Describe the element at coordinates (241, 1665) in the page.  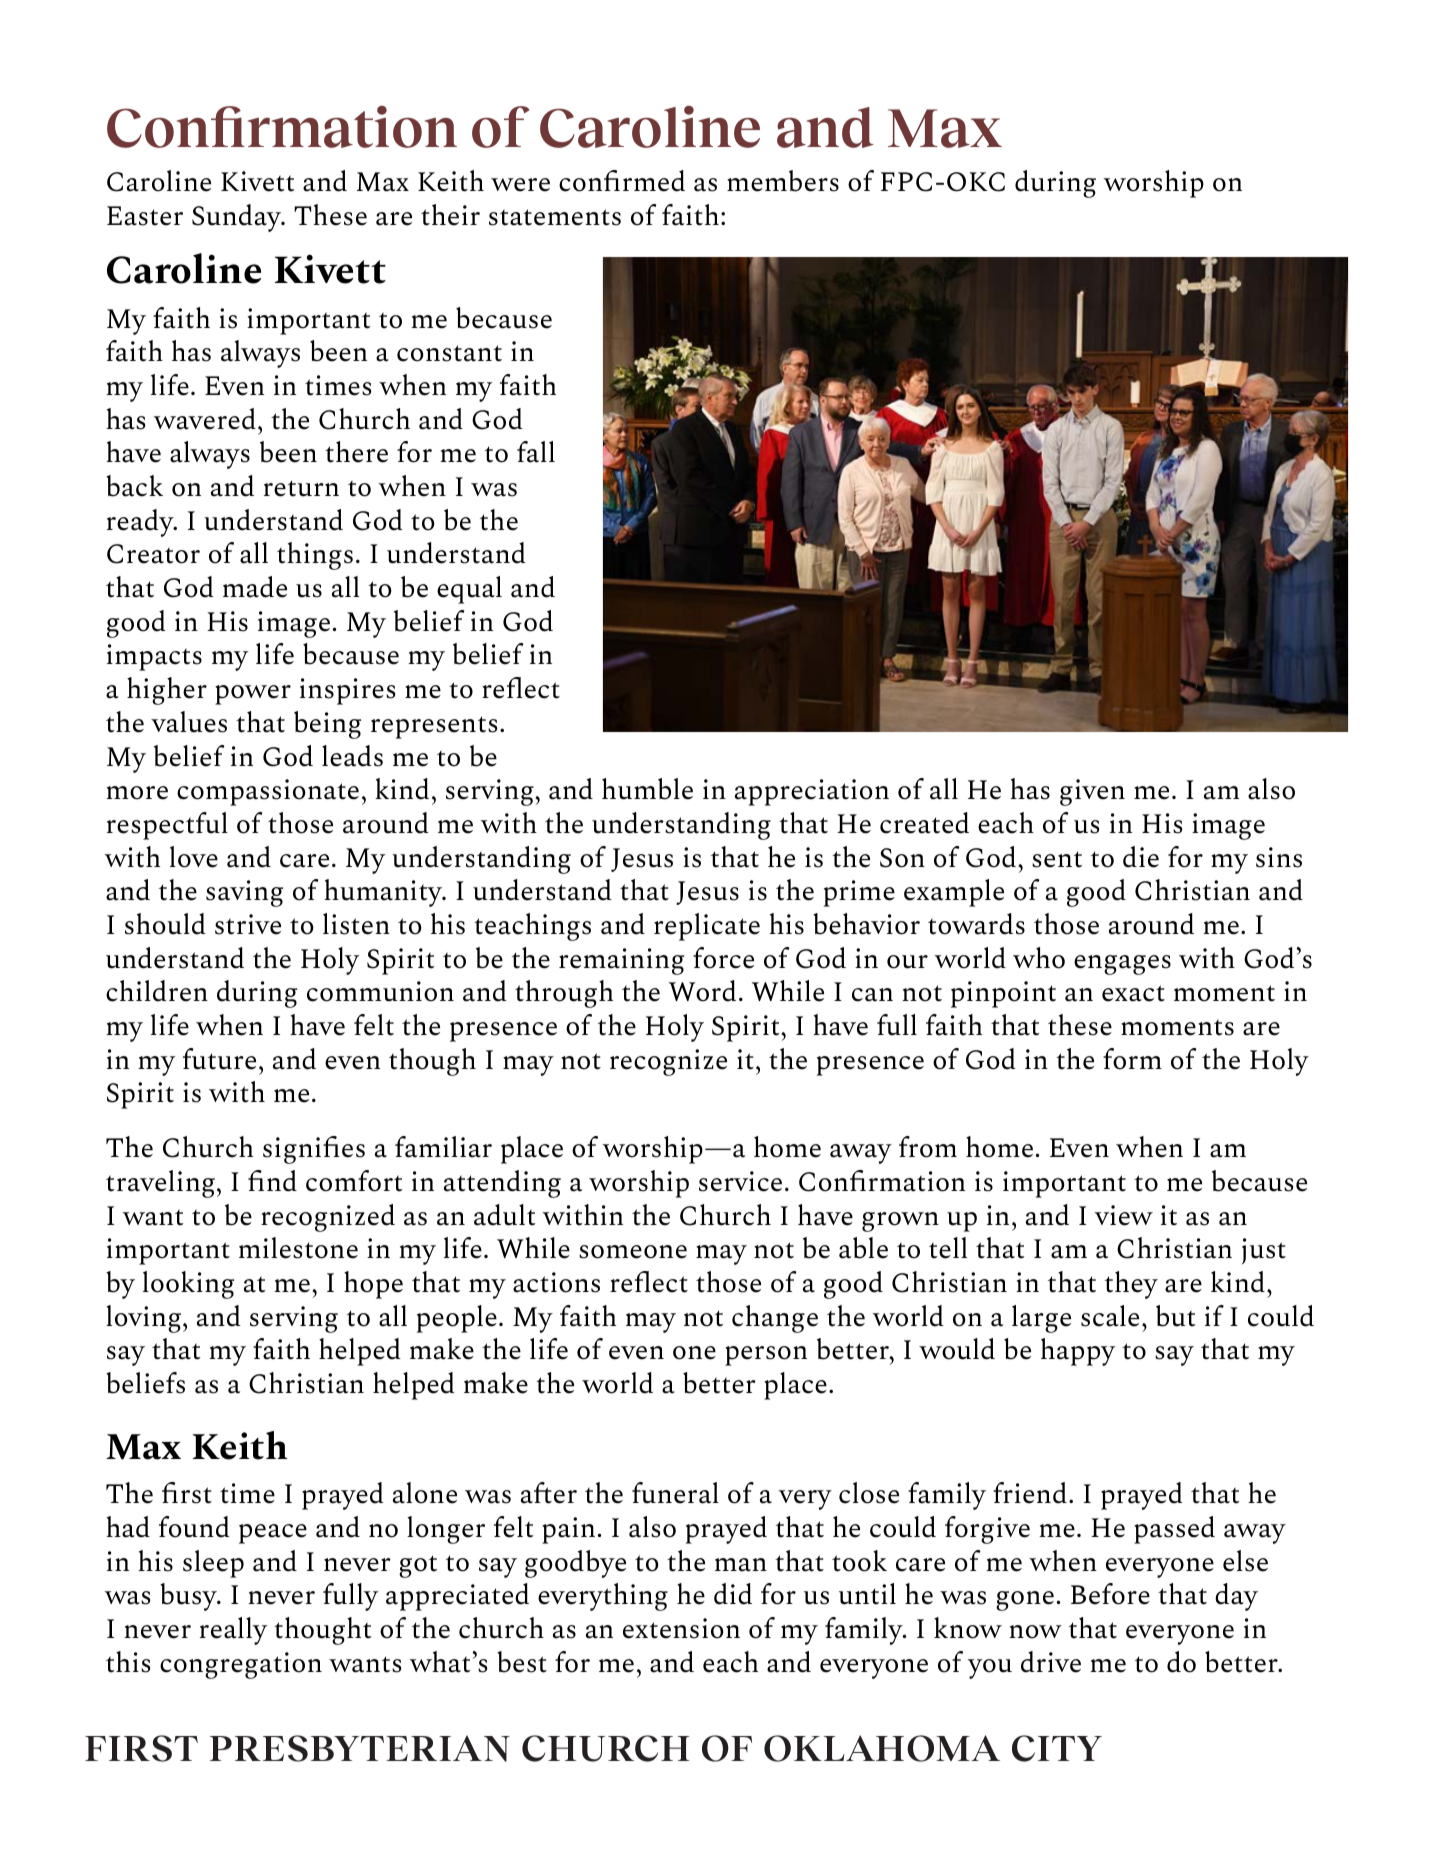
I see `congregation` at that location.
